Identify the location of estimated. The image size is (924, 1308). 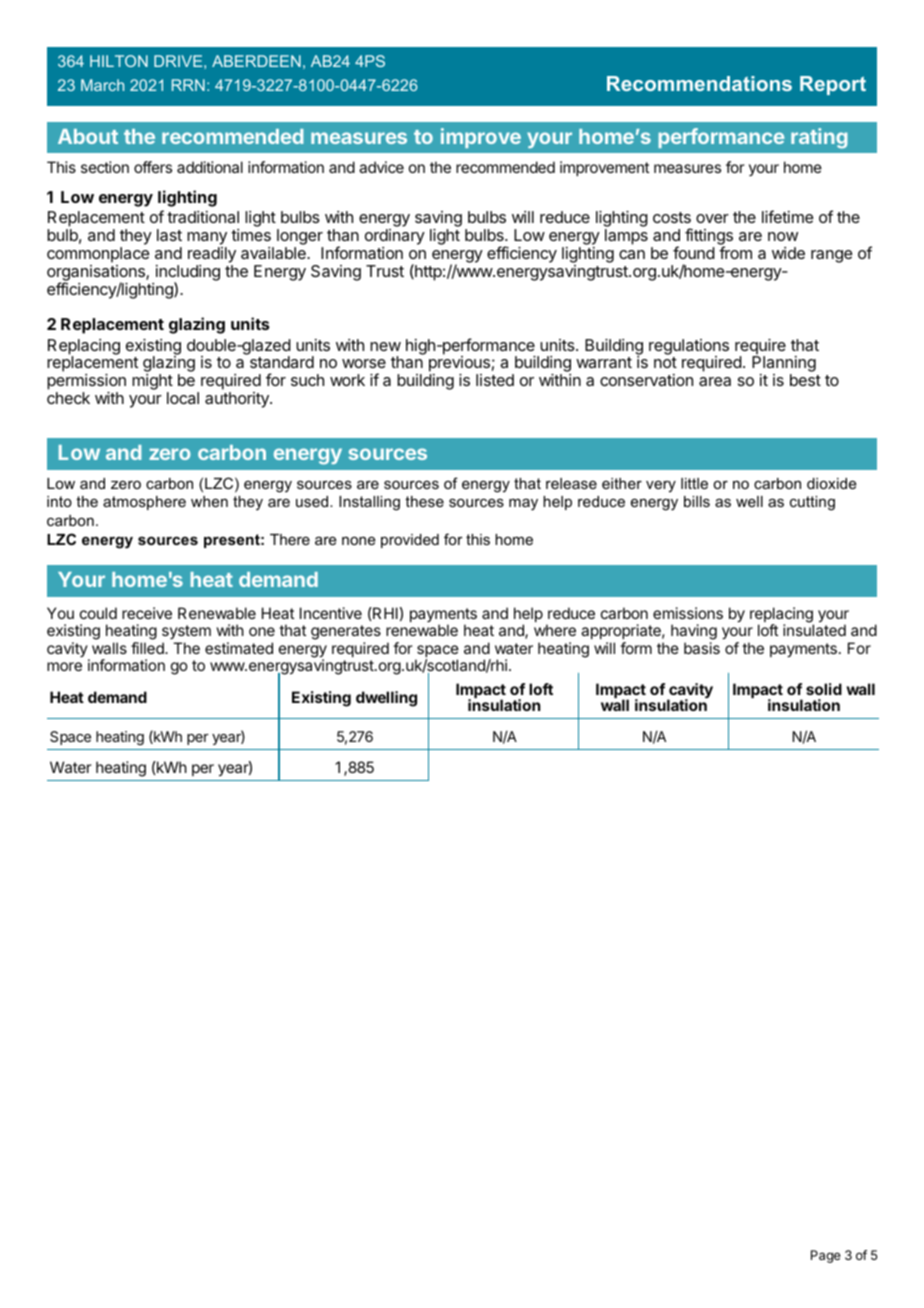
(239, 648).
